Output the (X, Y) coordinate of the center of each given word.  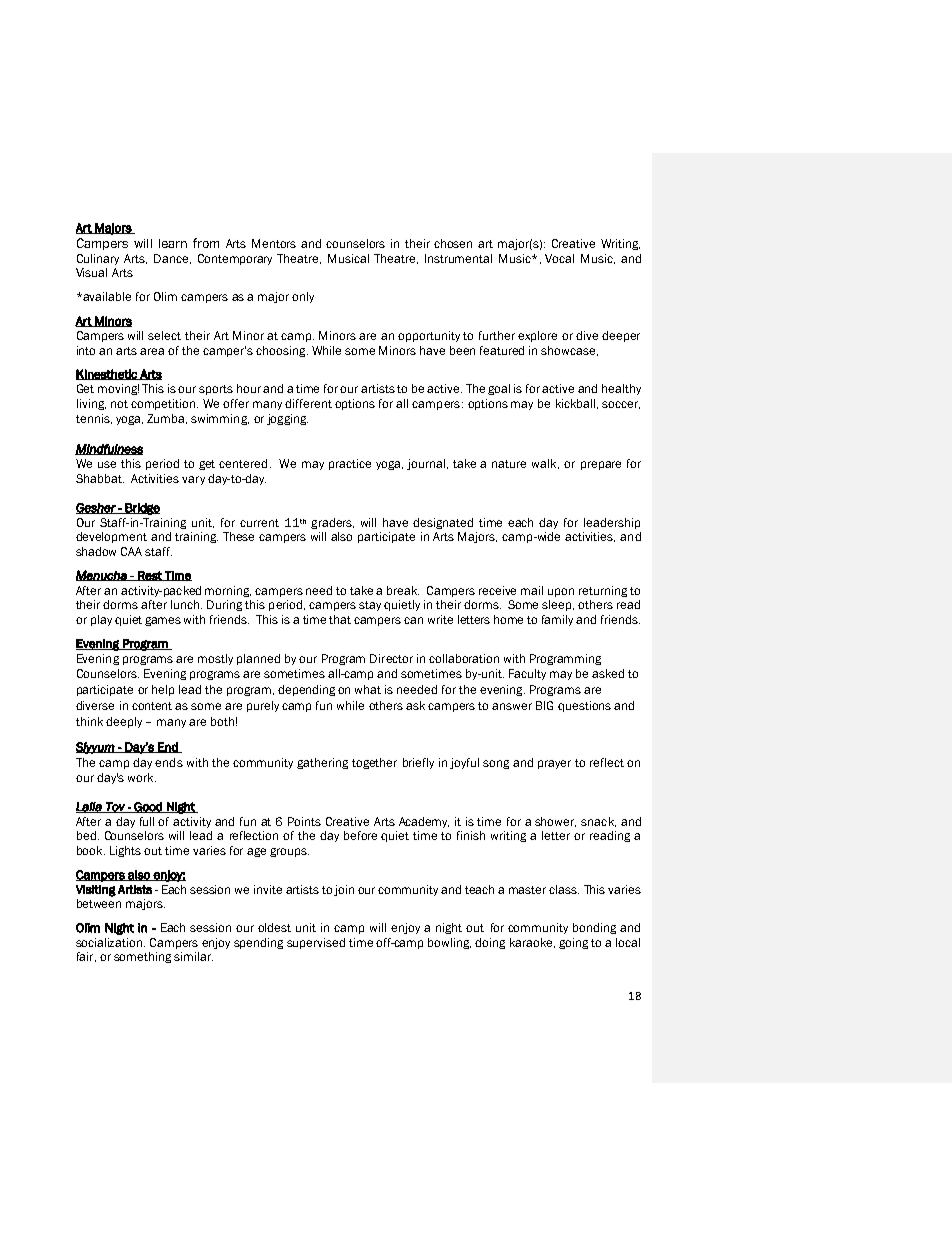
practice (350, 464)
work (142, 777)
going (573, 943)
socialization (110, 942)
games (163, 621)
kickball (575, 403)
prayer (554, 764)
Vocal (559, 258)
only (303, 297)
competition (164, 404)
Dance (172, 259)
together (374, 763)
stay (370, 606)
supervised (316, 943)
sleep (558, 605)
